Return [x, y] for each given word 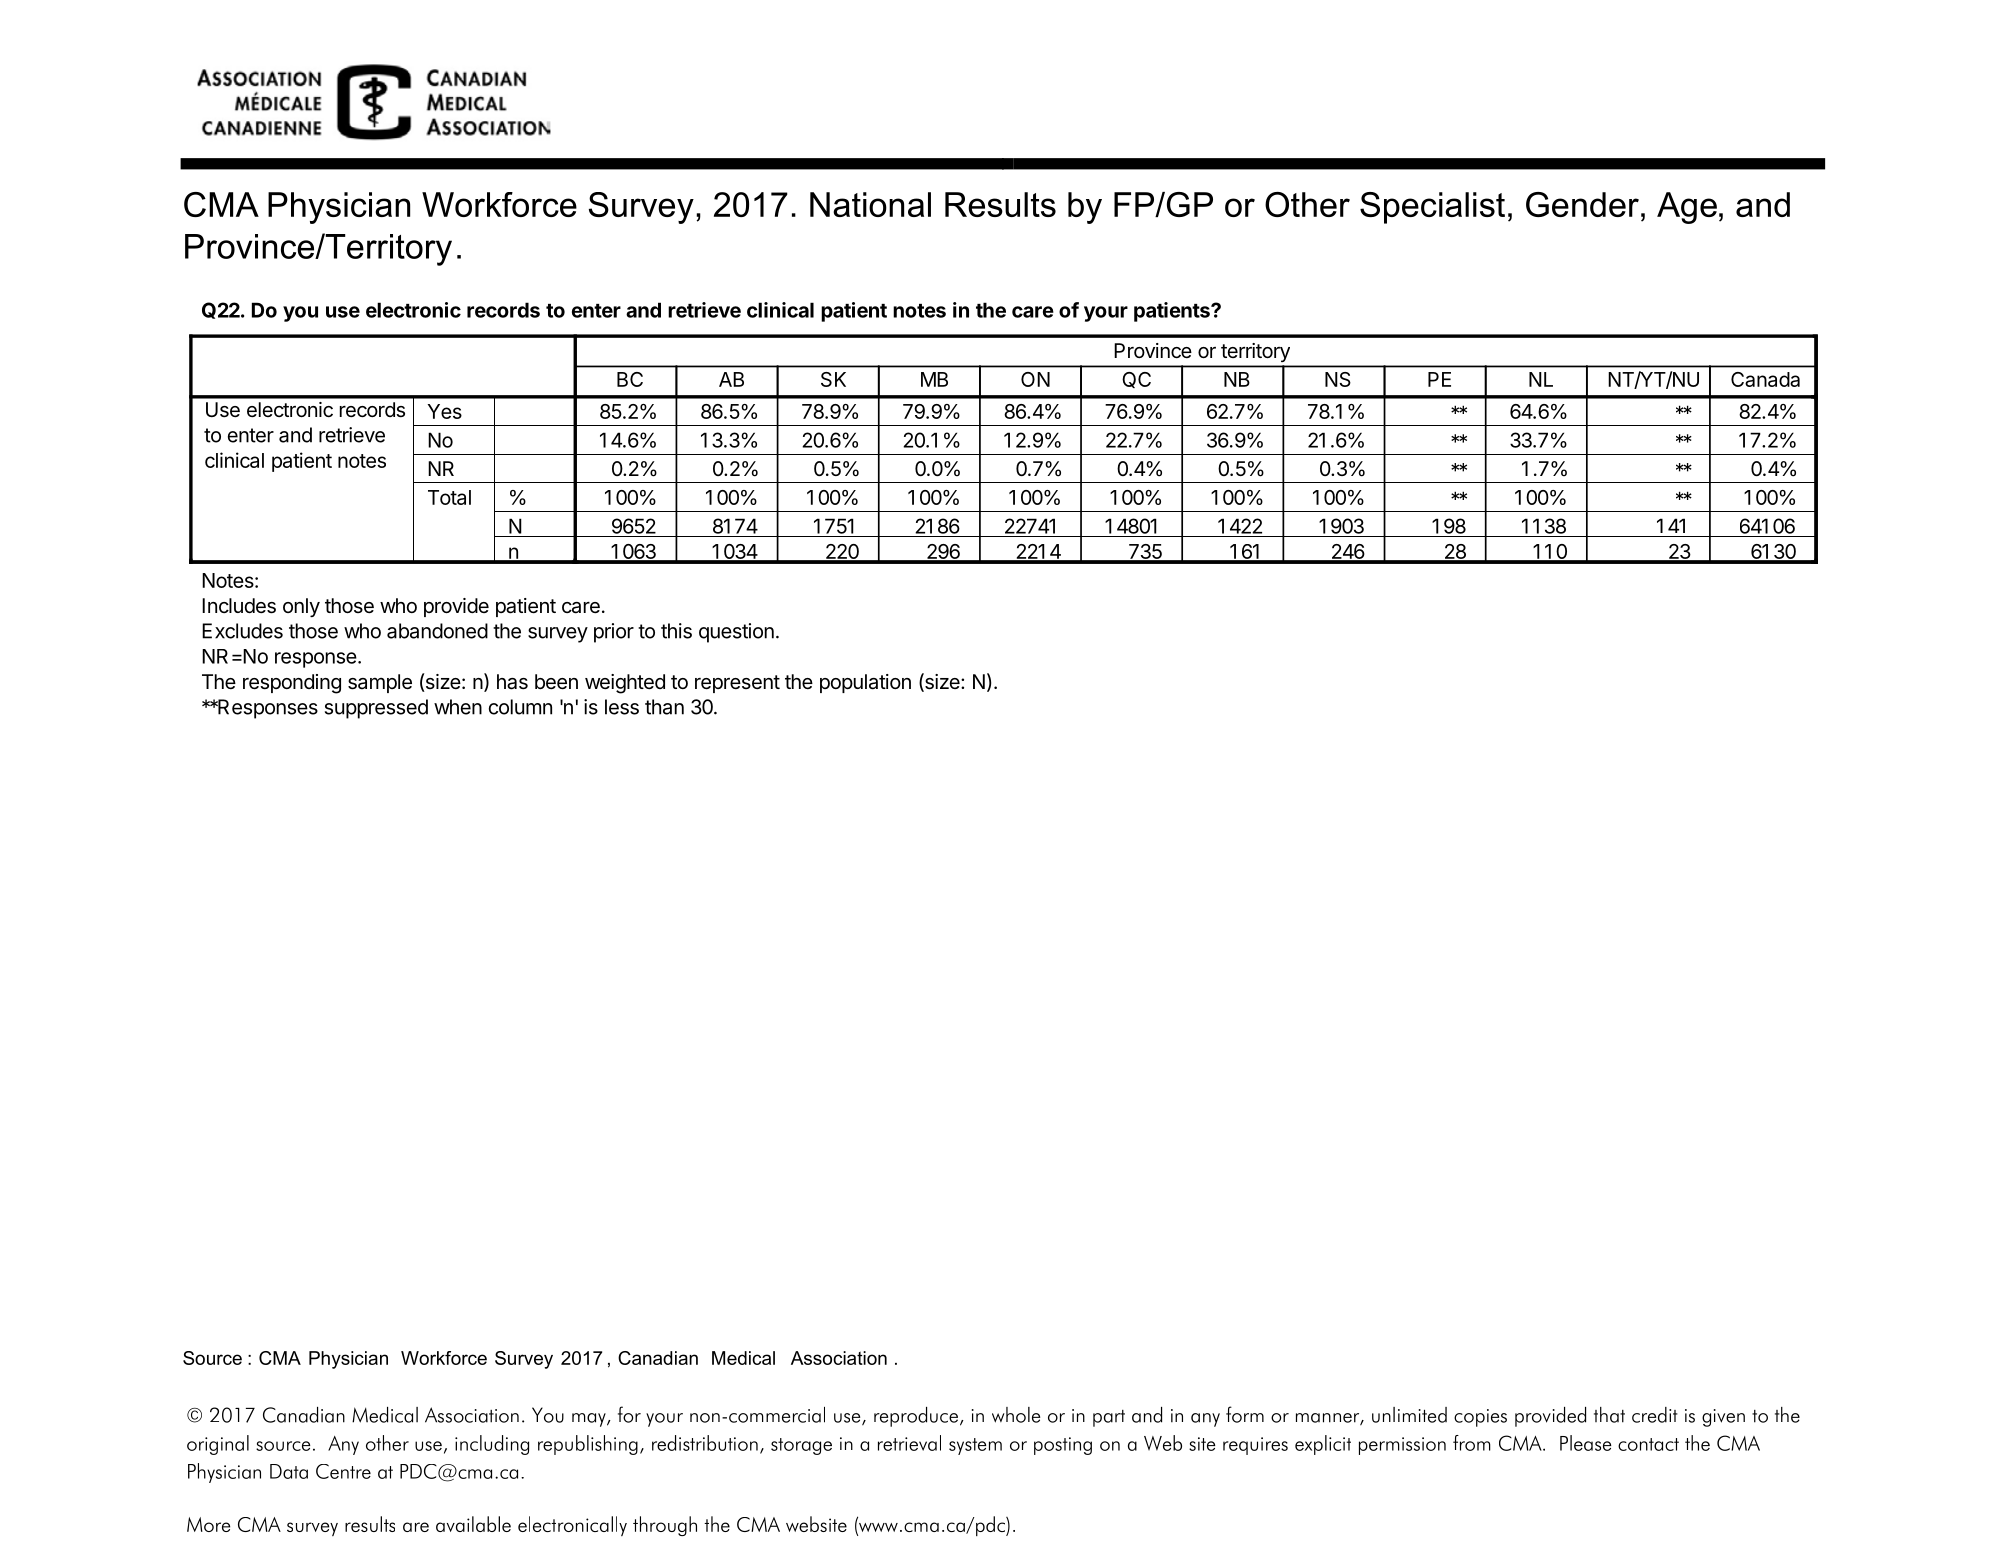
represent [737, 684]
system [975, 1446]
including [492, 1445]
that [1609, 1415]
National [870, 204]
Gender [1582, 204]
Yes [445, 411]
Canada [1765, 379]
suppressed [376, 709]
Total [449, 497]
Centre [343, 1471]
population [865, 683]
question [736, 633]
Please [1586, 1443]
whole [1016, 1415]
